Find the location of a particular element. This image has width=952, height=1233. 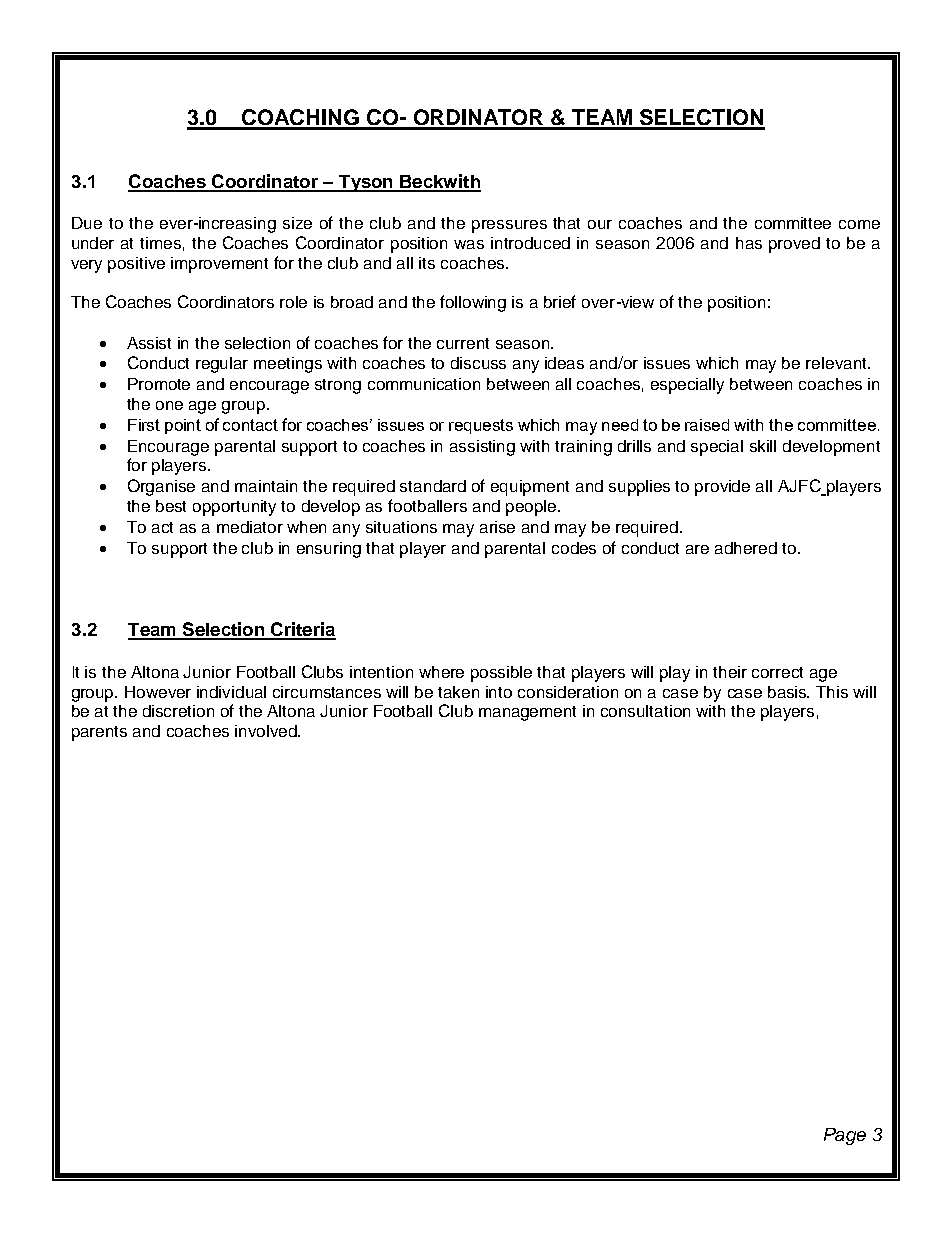

involved is located at coordinates (267, 731).
